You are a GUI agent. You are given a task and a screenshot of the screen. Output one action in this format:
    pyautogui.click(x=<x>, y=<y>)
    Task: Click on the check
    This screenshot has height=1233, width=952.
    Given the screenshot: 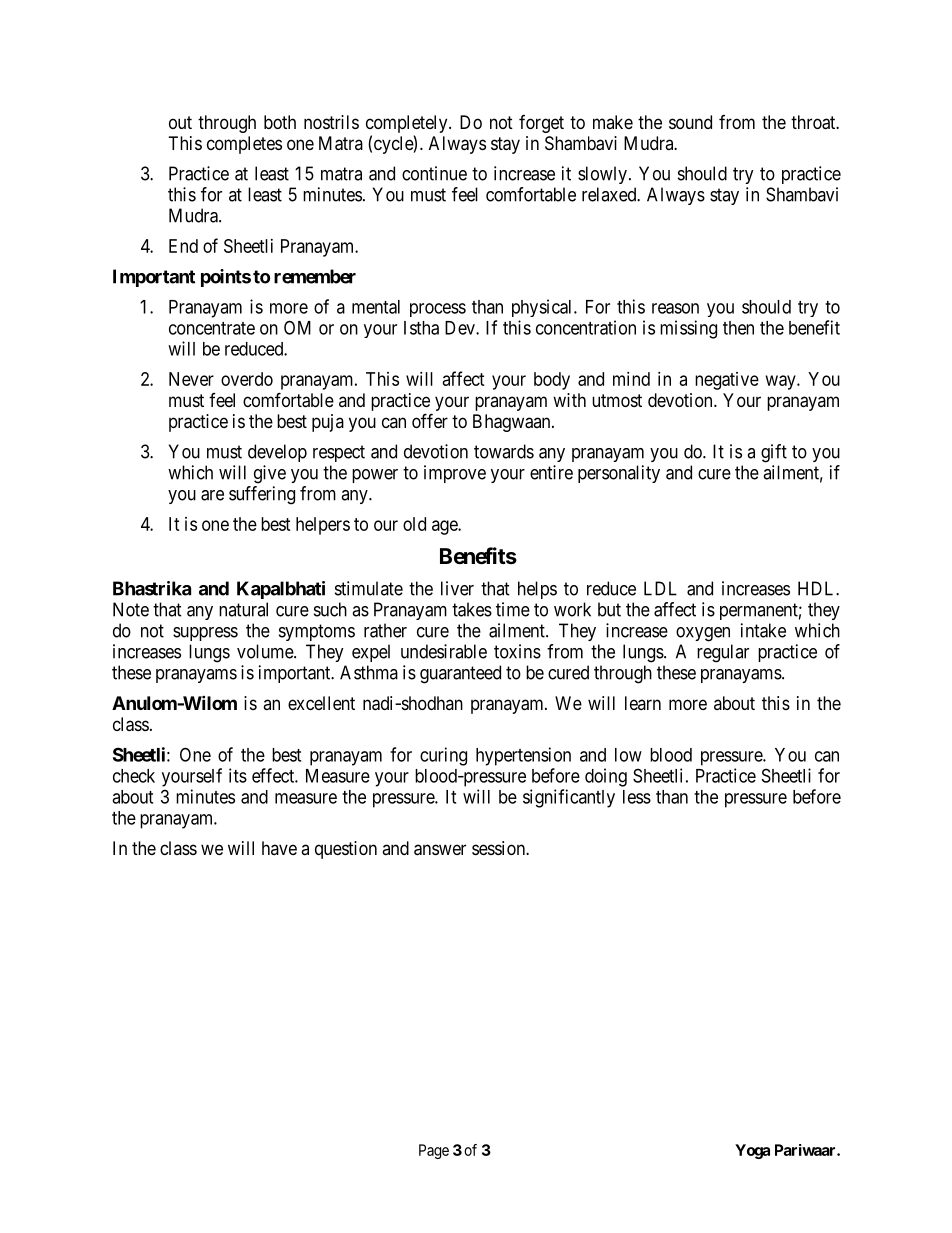 What is the action you would take?
    pyautogui.click(x=134, y=776)
